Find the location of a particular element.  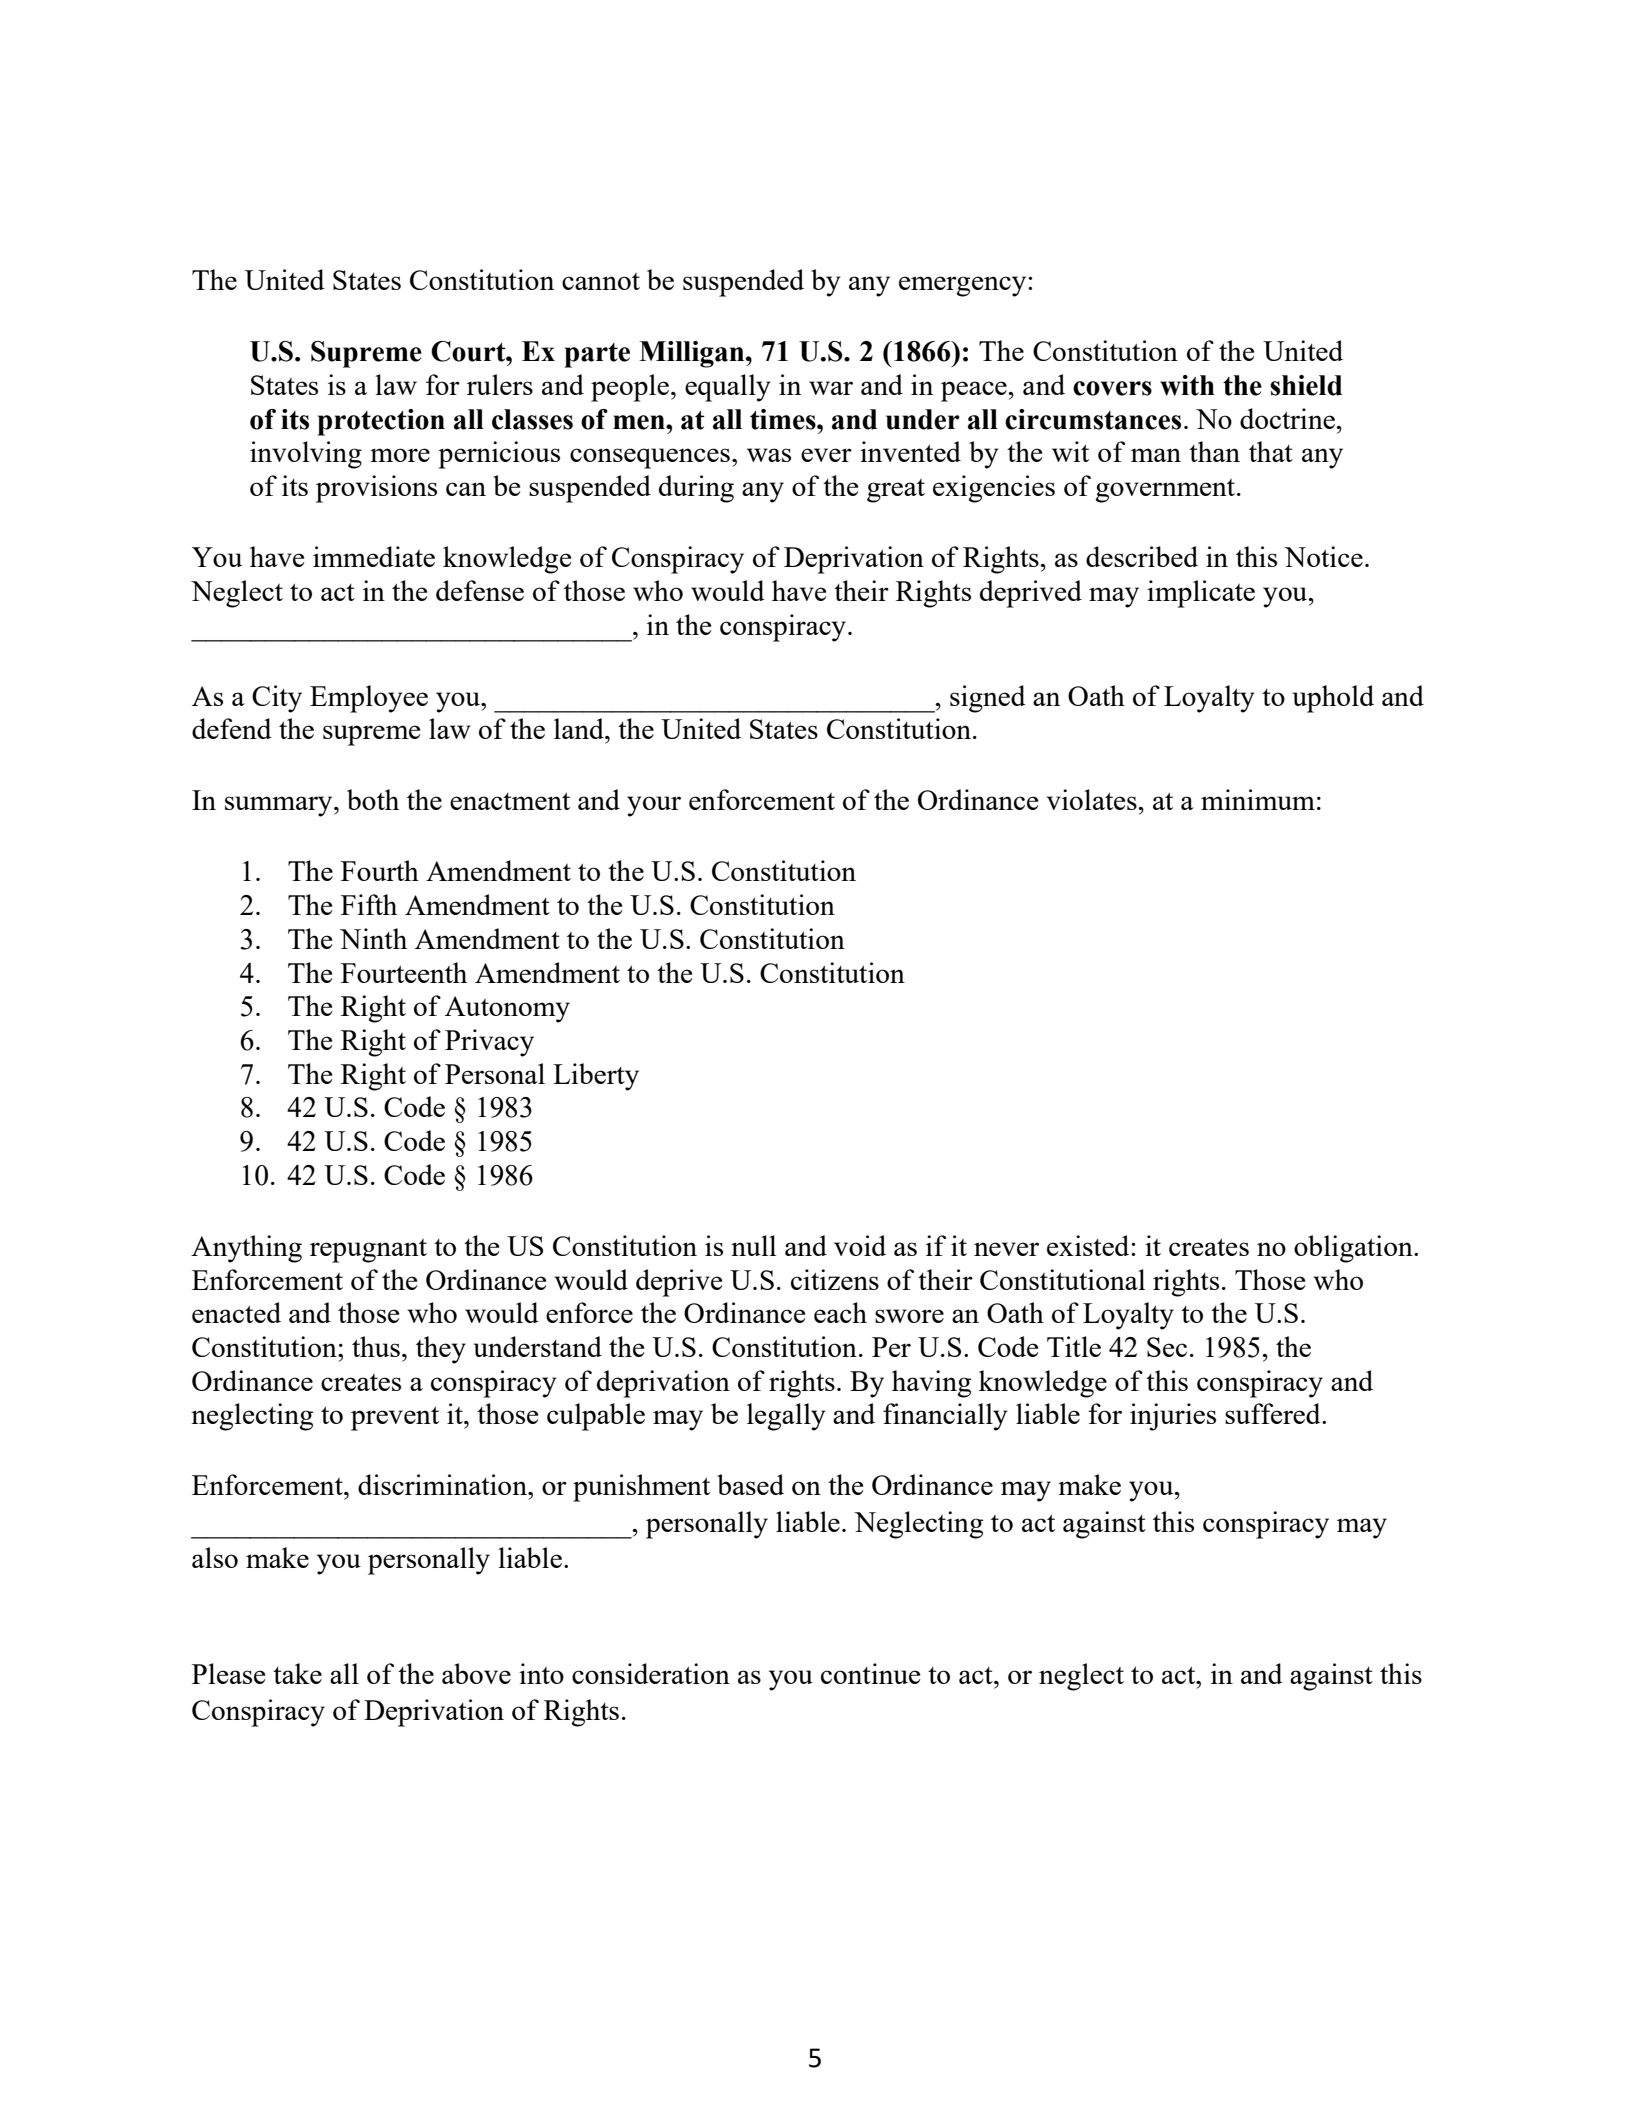

war is located at coordinates (831, 388).
